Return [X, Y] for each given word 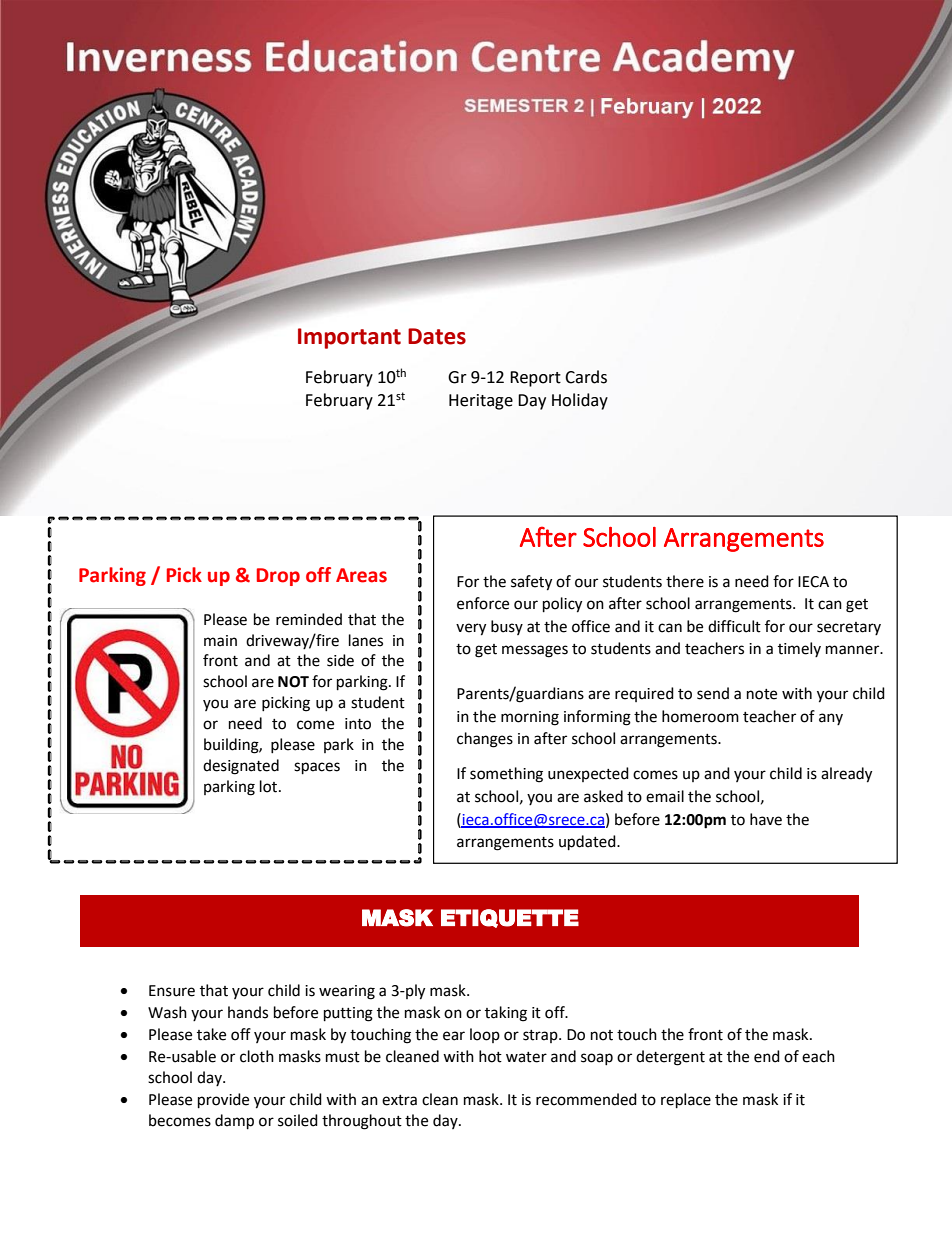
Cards [586, 377]
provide [223, 1101]
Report [535, 379]
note [762, 694]
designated [241, 767]
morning [530, 718]
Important [349, 338]
